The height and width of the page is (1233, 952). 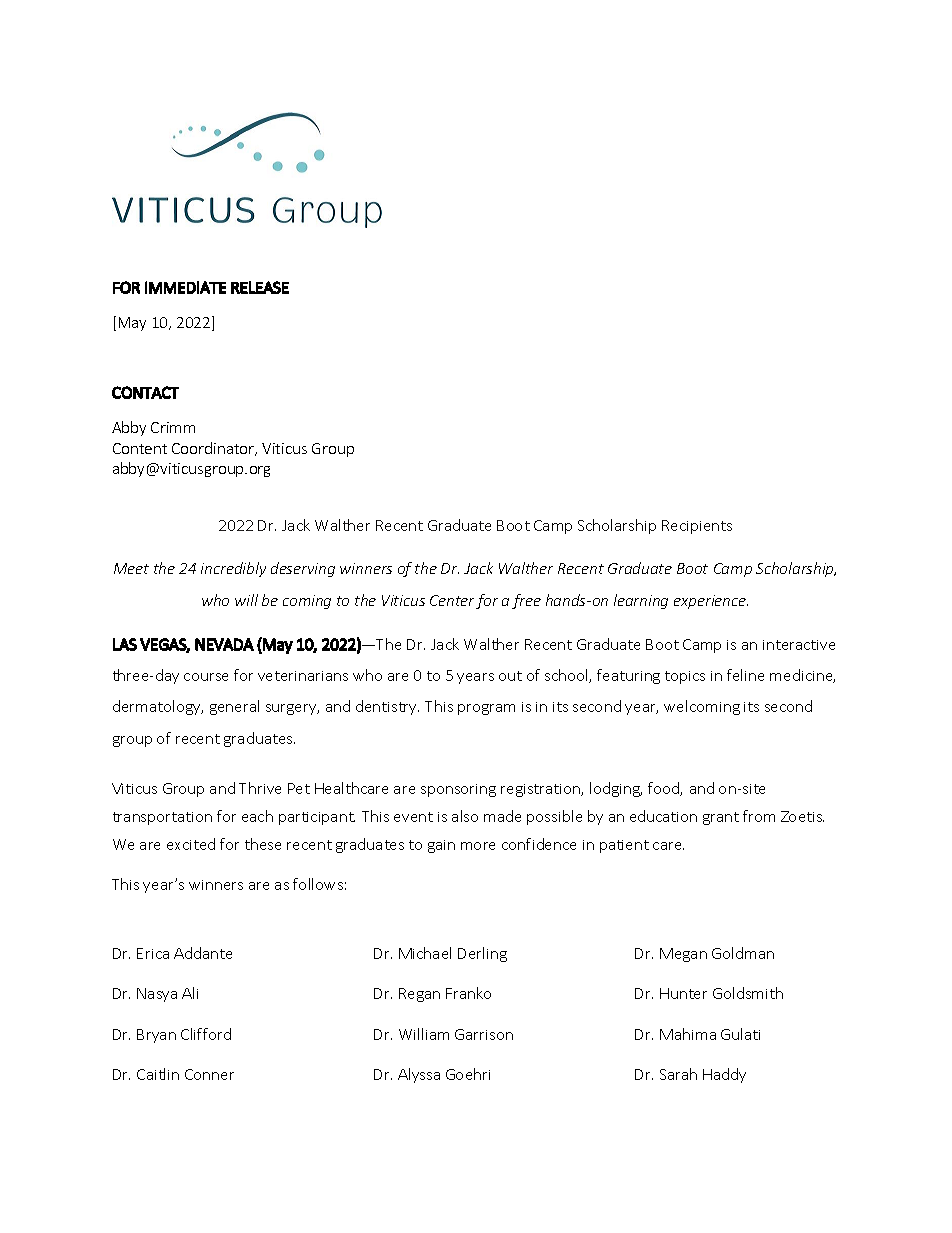 I want to click on Goldman, so click(x=743, y=953).
